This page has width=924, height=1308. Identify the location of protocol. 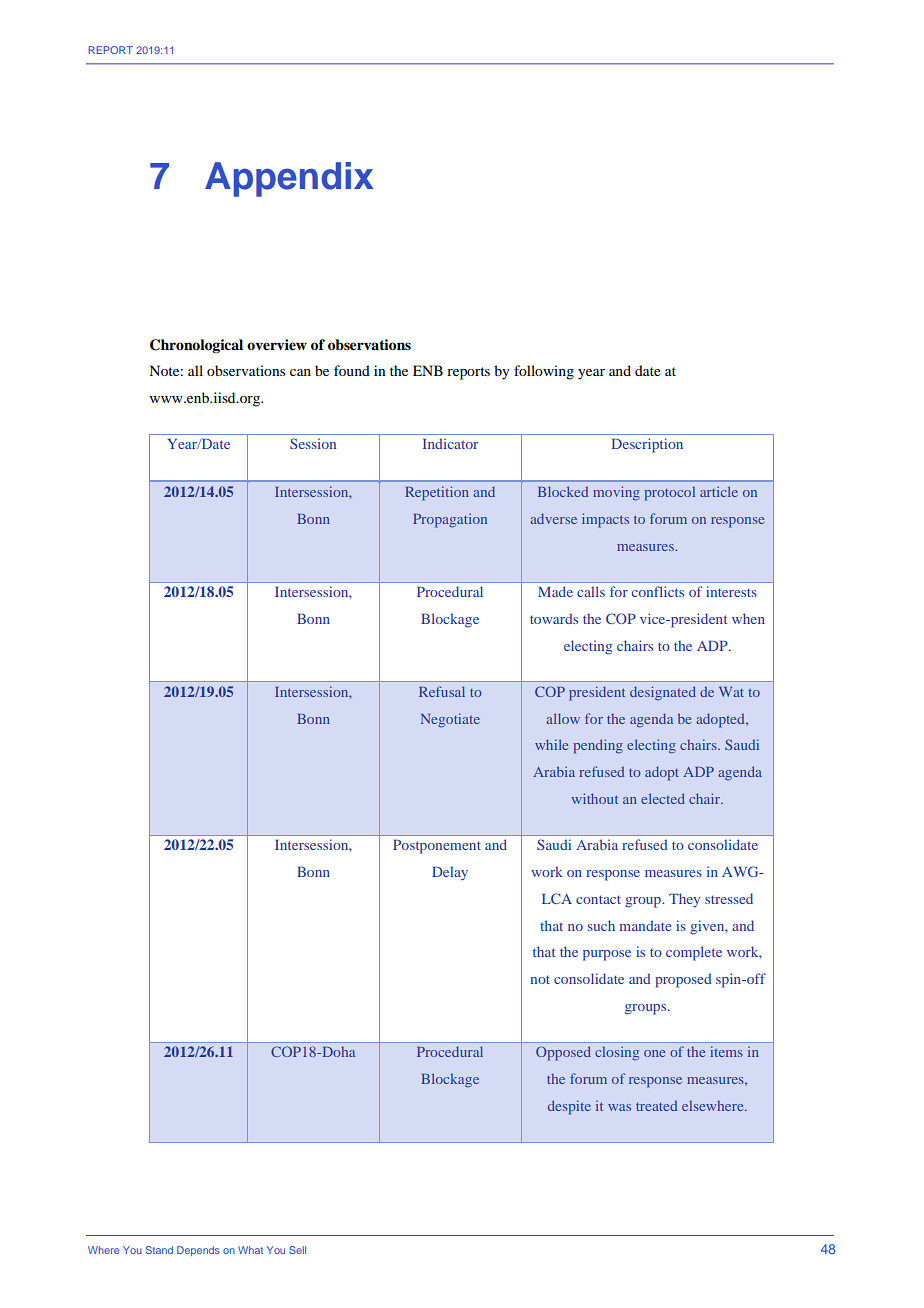
(669, 494).
